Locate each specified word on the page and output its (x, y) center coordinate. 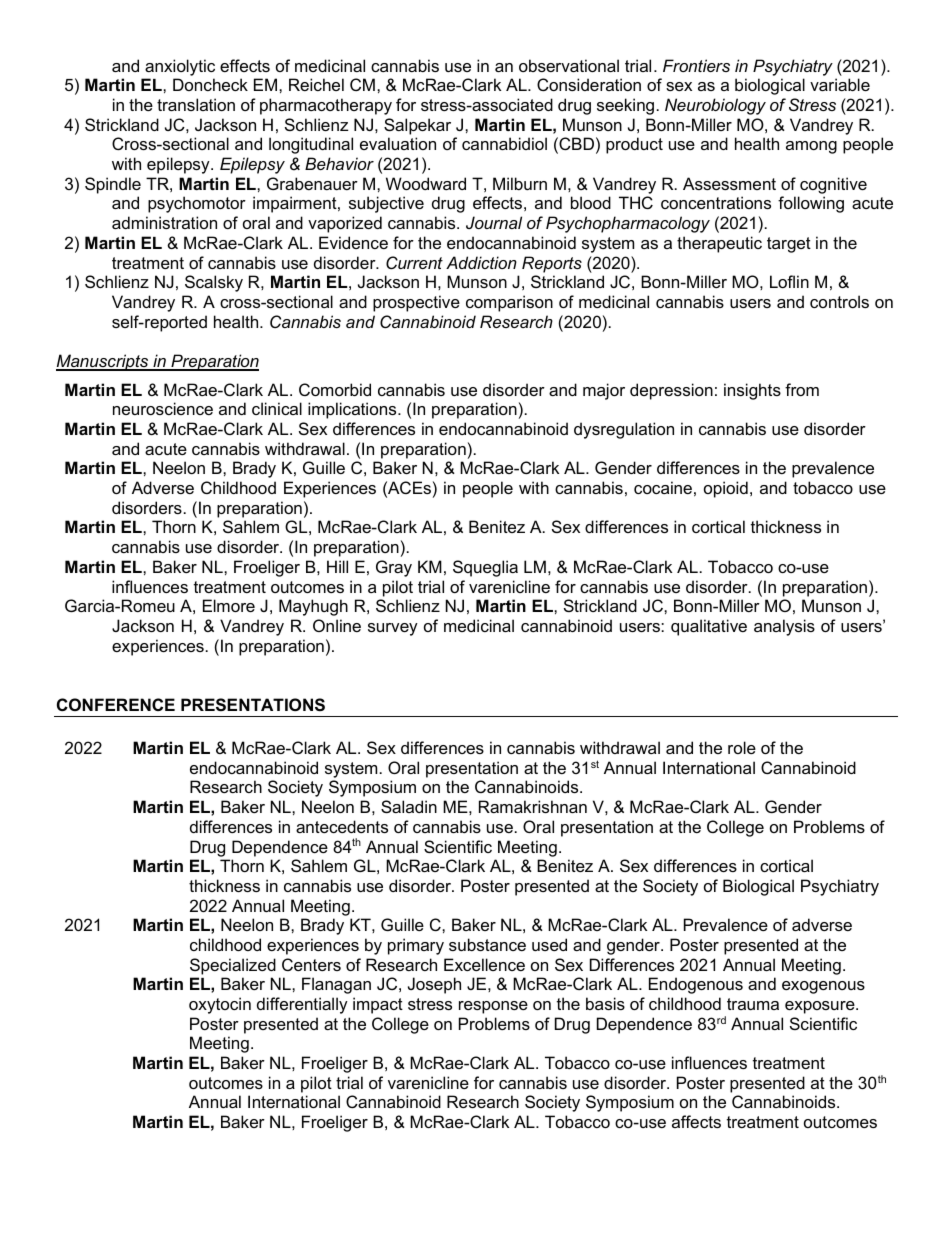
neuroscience (163, 408)
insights (752, 391)
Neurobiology (715, 106)
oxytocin (220, 1005)
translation (196, 104)
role (742, 747)
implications (353, 410)
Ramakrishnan (533, 806)
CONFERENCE (116, 704)
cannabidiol (504, 143)
